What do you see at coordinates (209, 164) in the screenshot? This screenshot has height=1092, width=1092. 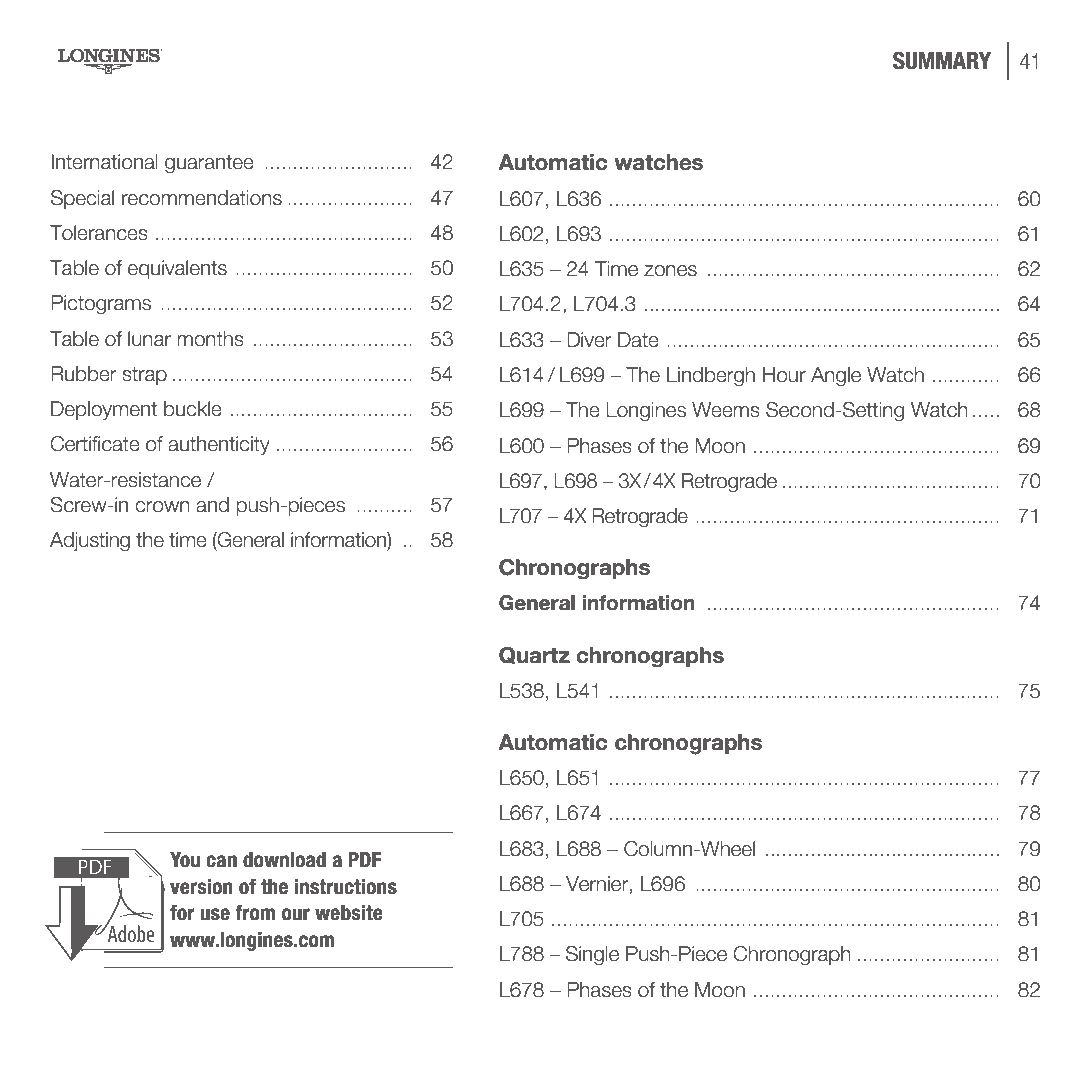 I see `guarantee` at bounding box center [209, 164].
